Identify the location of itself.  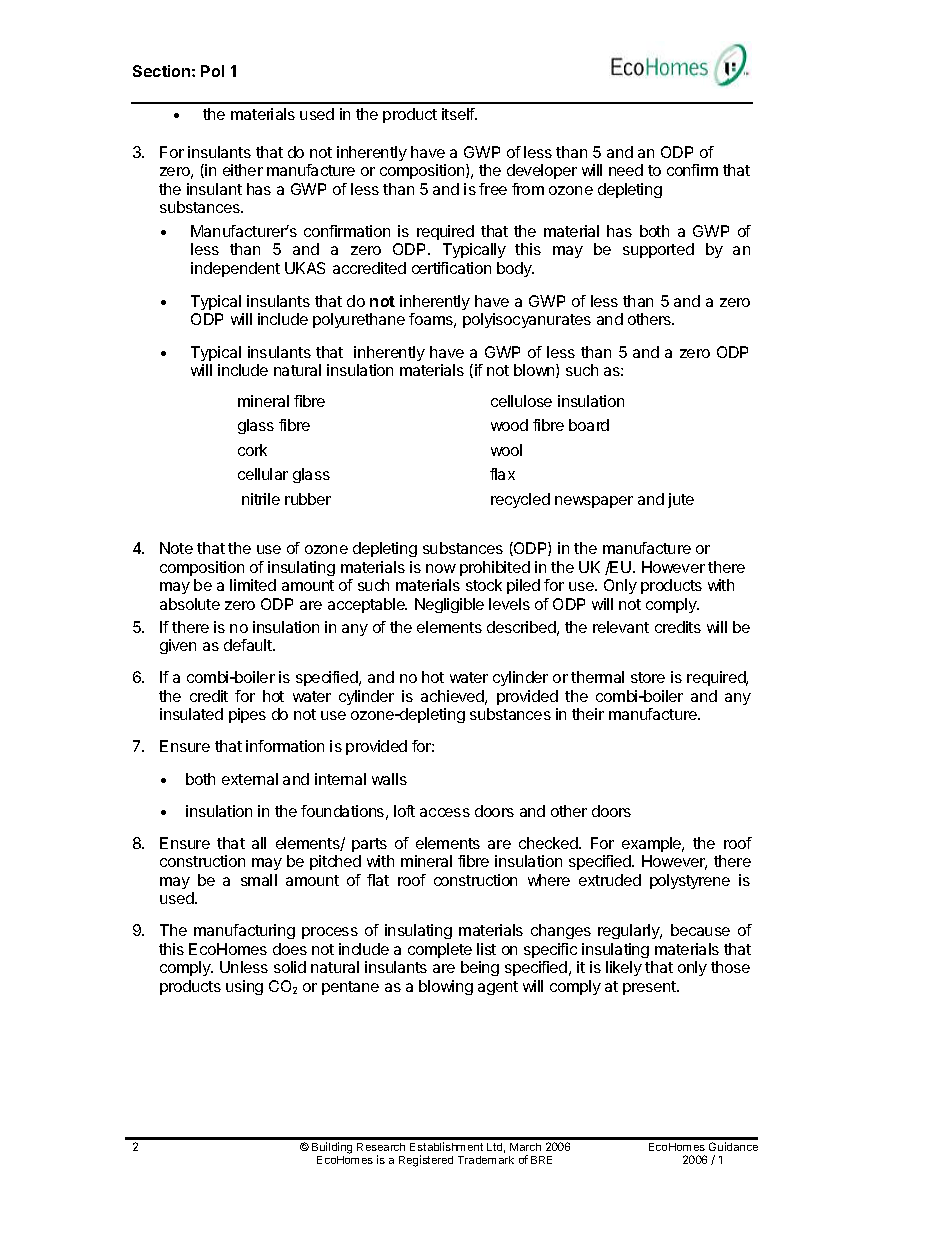
(459, 114).
